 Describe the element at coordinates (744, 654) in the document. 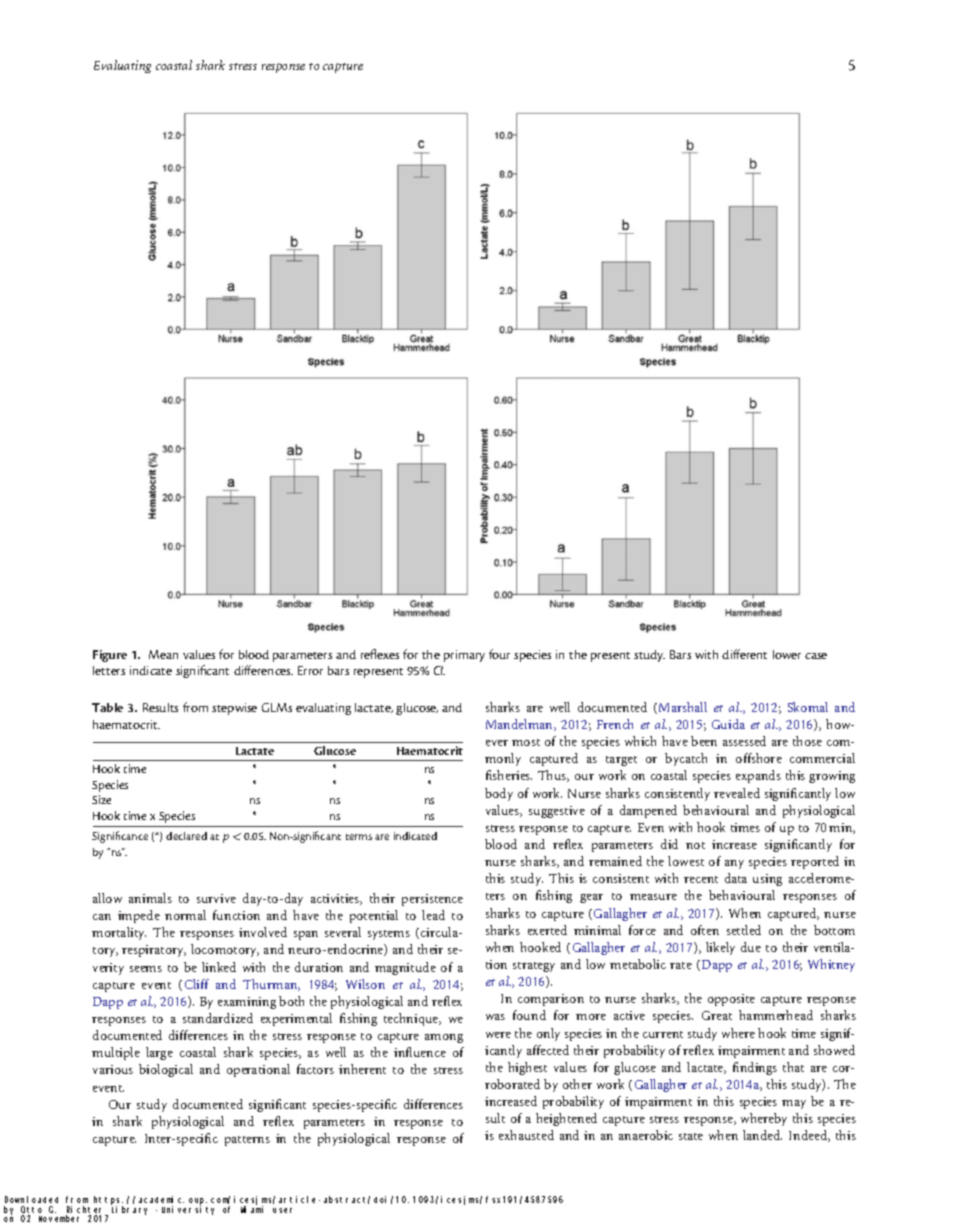

I see `different` at that location.
